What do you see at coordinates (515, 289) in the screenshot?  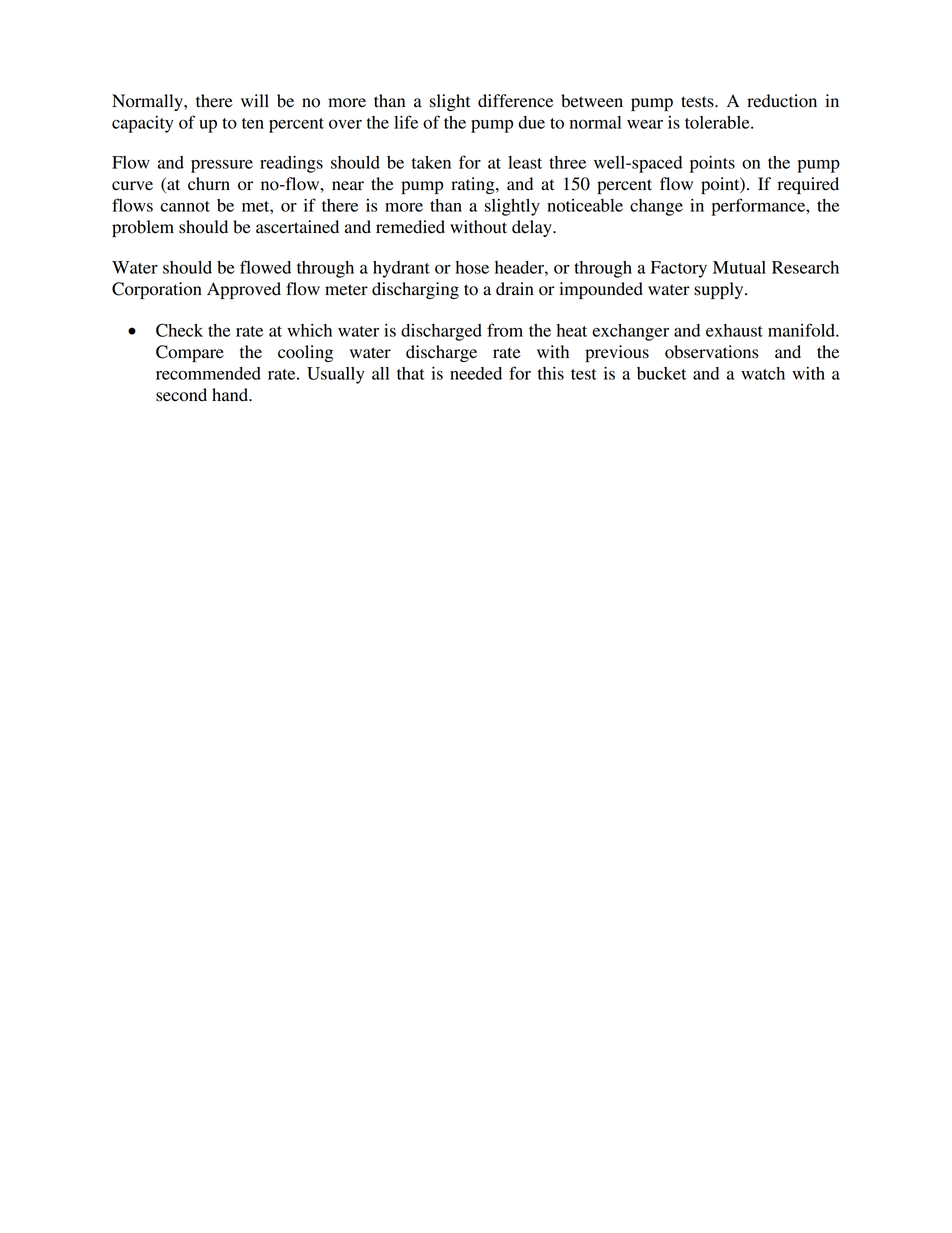 I see `drain` at bounding box center [515, 289].
